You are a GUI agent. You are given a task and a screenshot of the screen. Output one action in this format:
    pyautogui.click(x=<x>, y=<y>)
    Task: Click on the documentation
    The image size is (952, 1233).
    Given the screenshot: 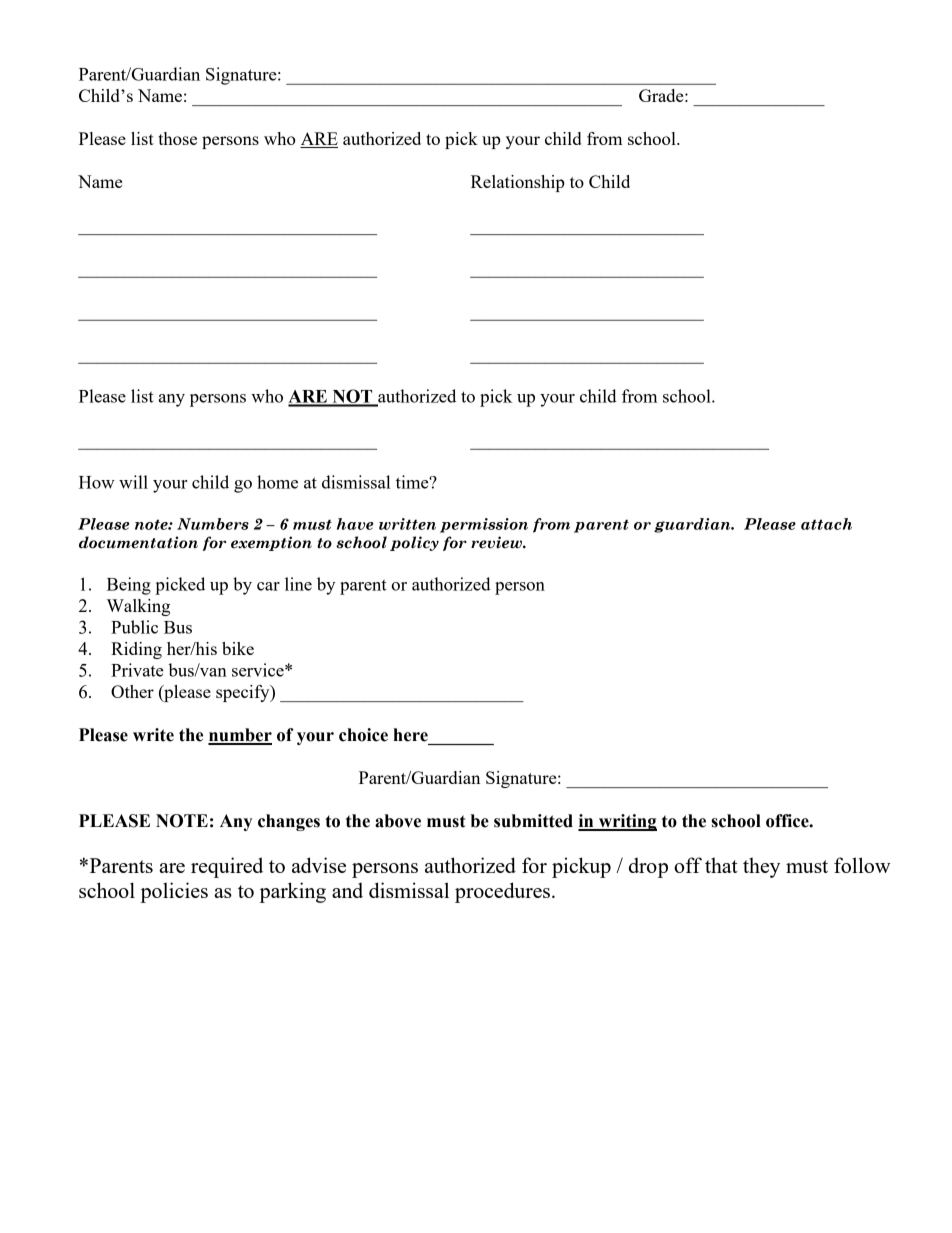 What is the action you would take?
    pyautogui.click(x=138, y=542)
